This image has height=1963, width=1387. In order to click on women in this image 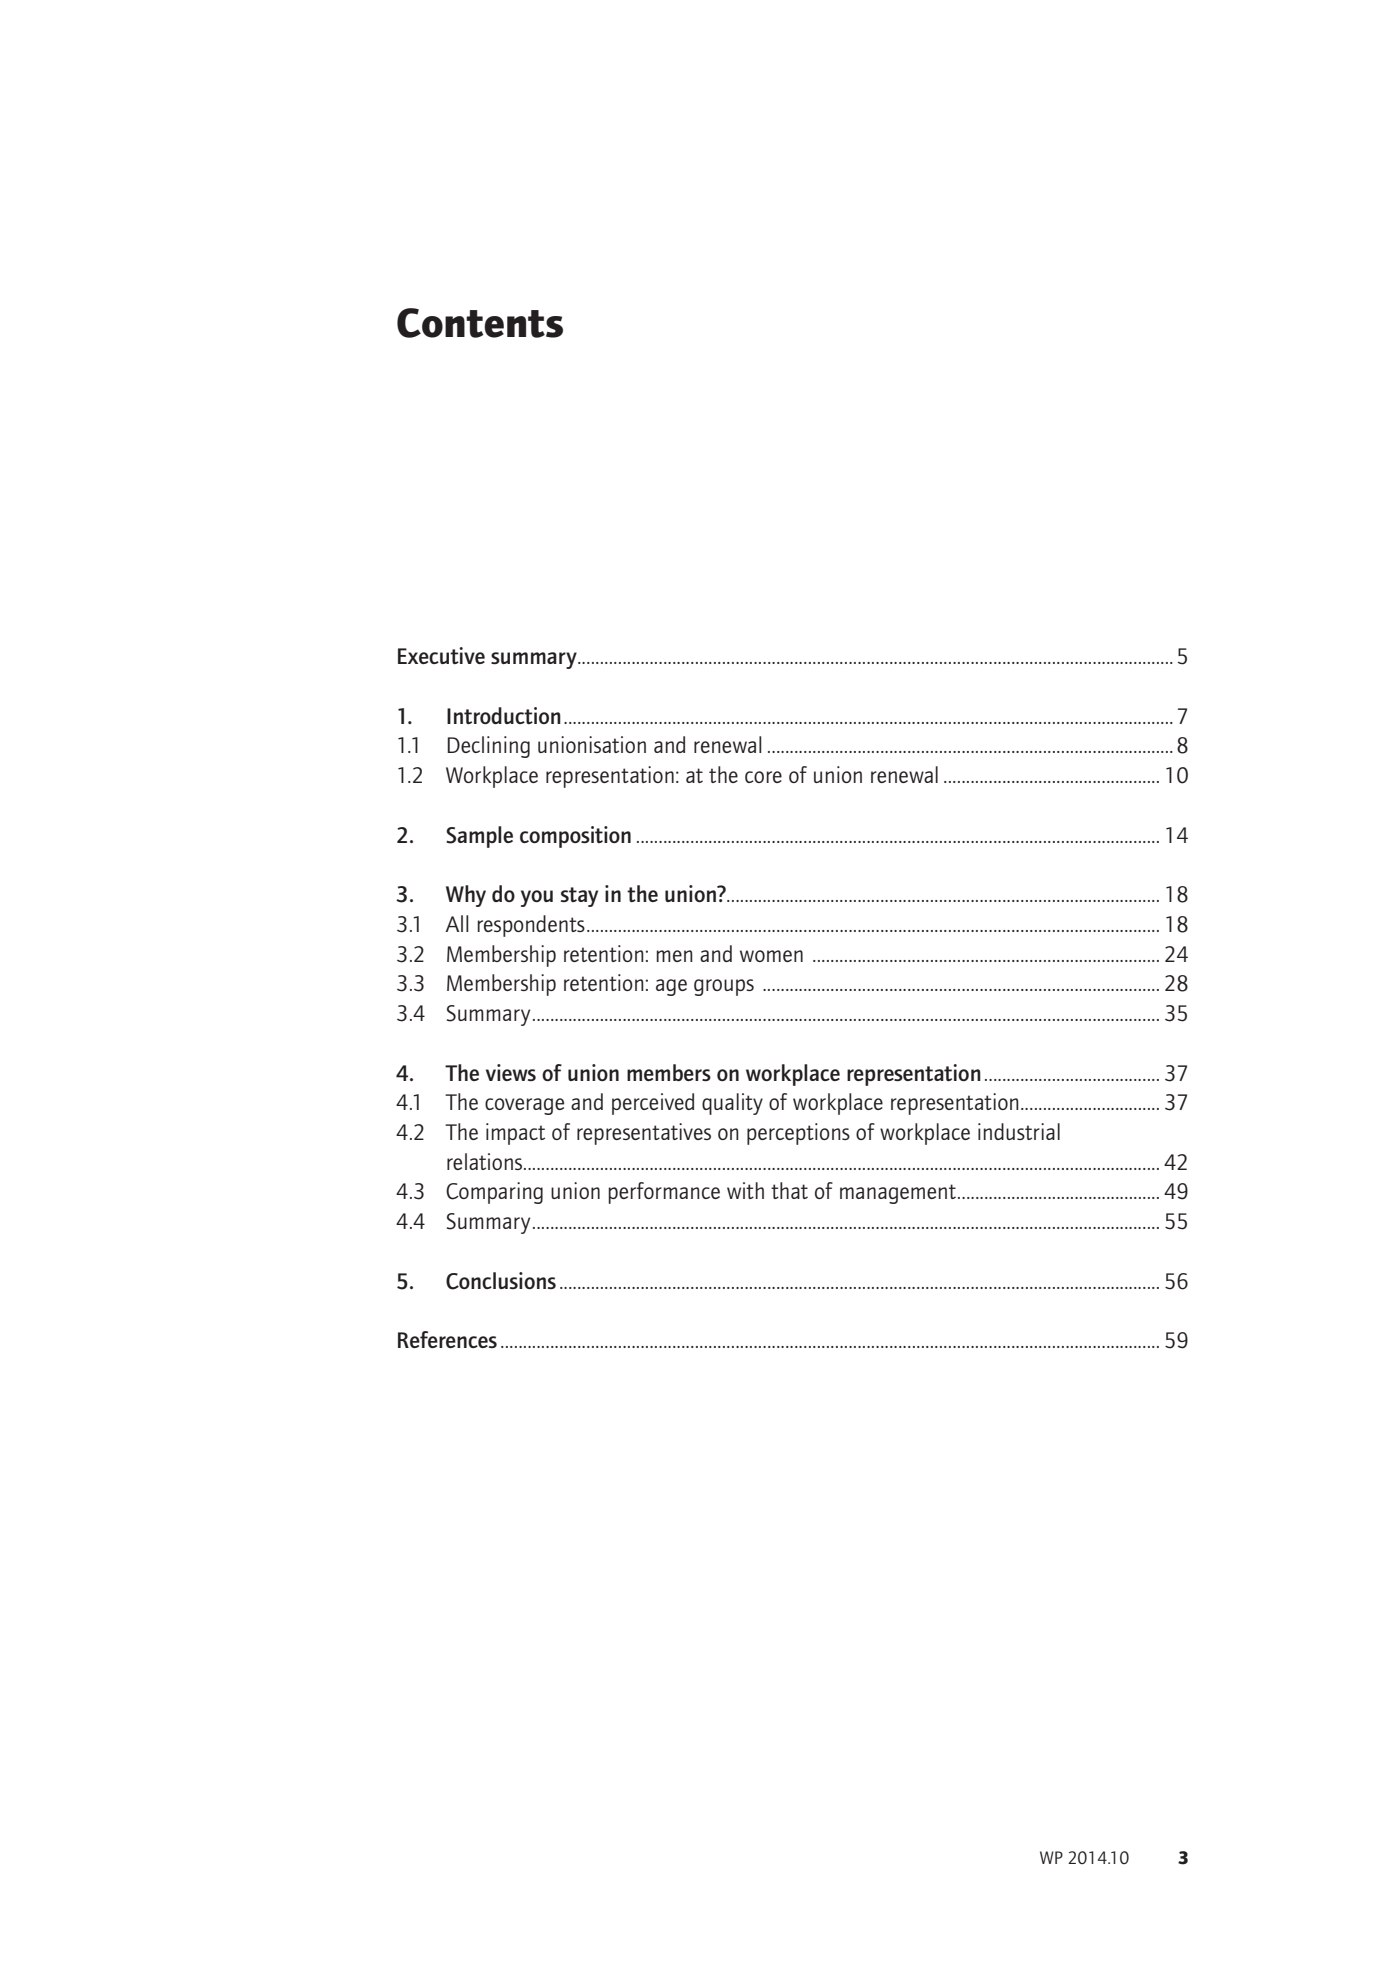, I will do `click(771, 956)`.
